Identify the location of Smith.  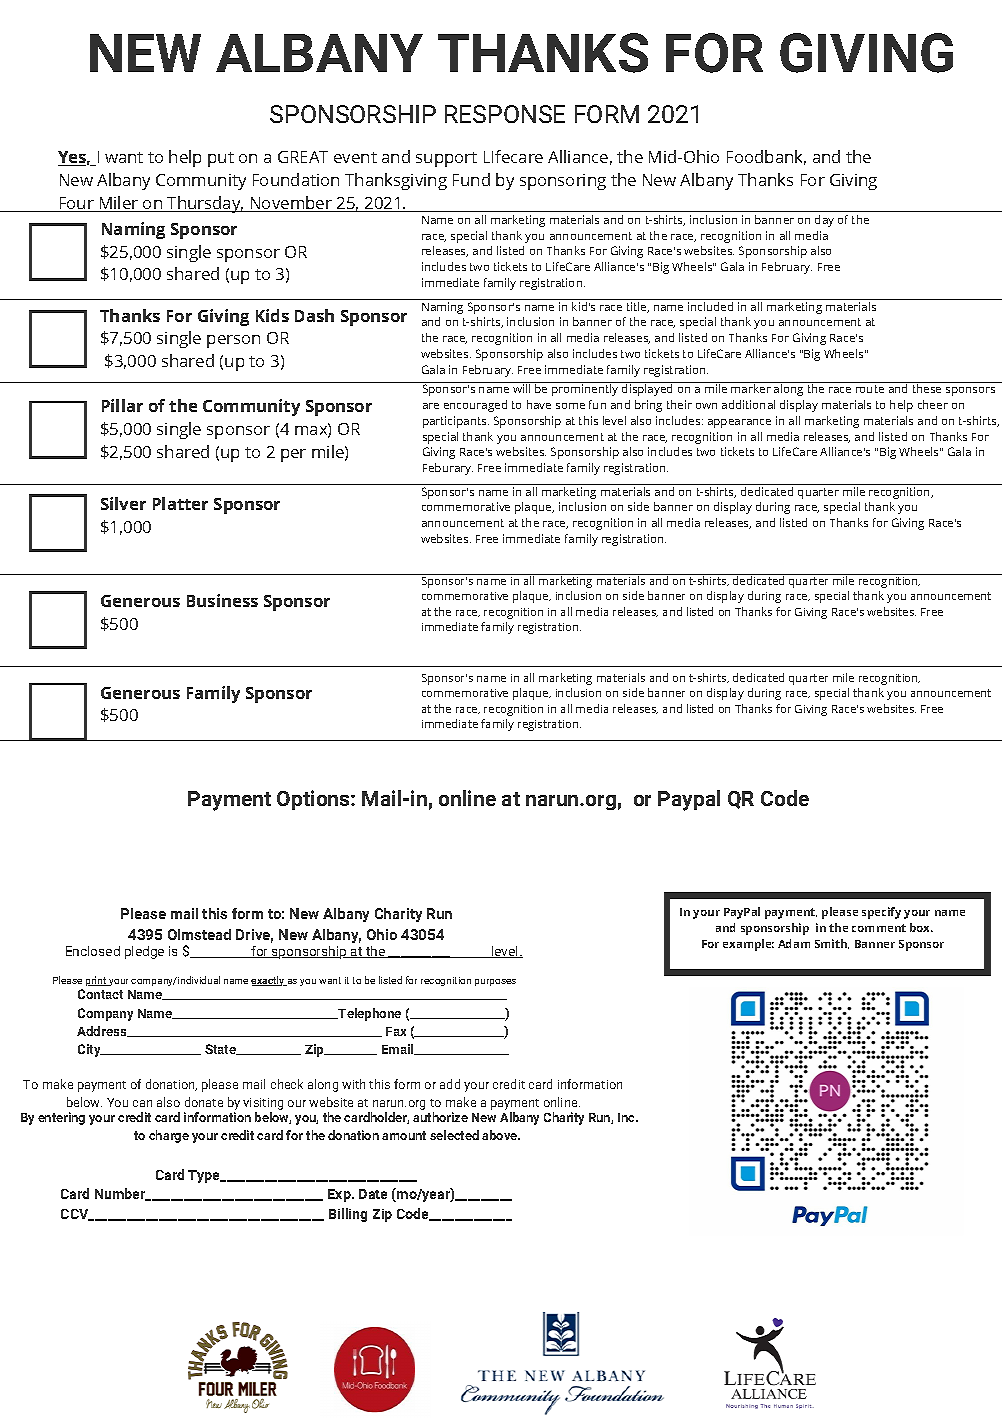
(832, 944).
